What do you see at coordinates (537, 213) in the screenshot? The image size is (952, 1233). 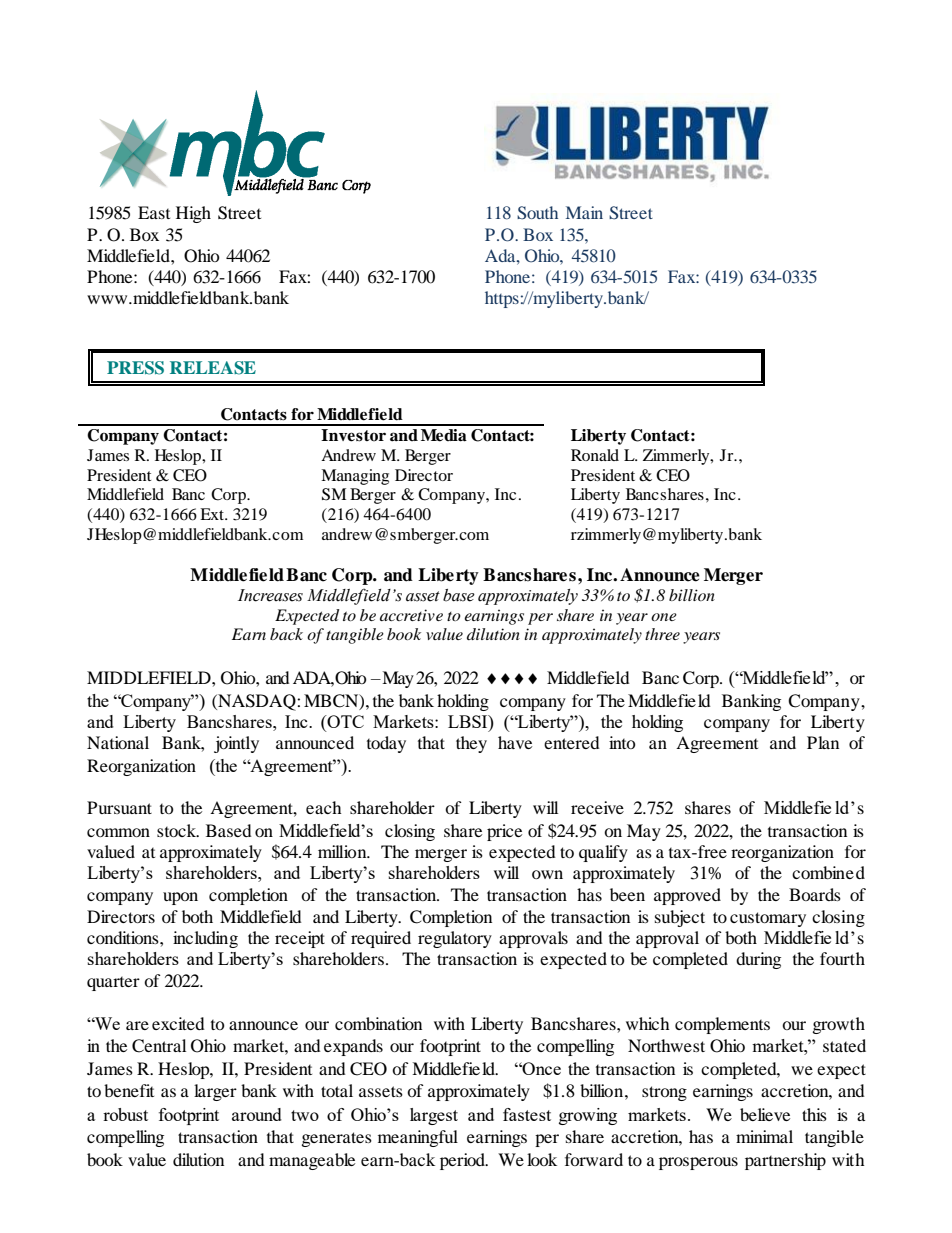 I see `South` at bounding box center [537, 213].
